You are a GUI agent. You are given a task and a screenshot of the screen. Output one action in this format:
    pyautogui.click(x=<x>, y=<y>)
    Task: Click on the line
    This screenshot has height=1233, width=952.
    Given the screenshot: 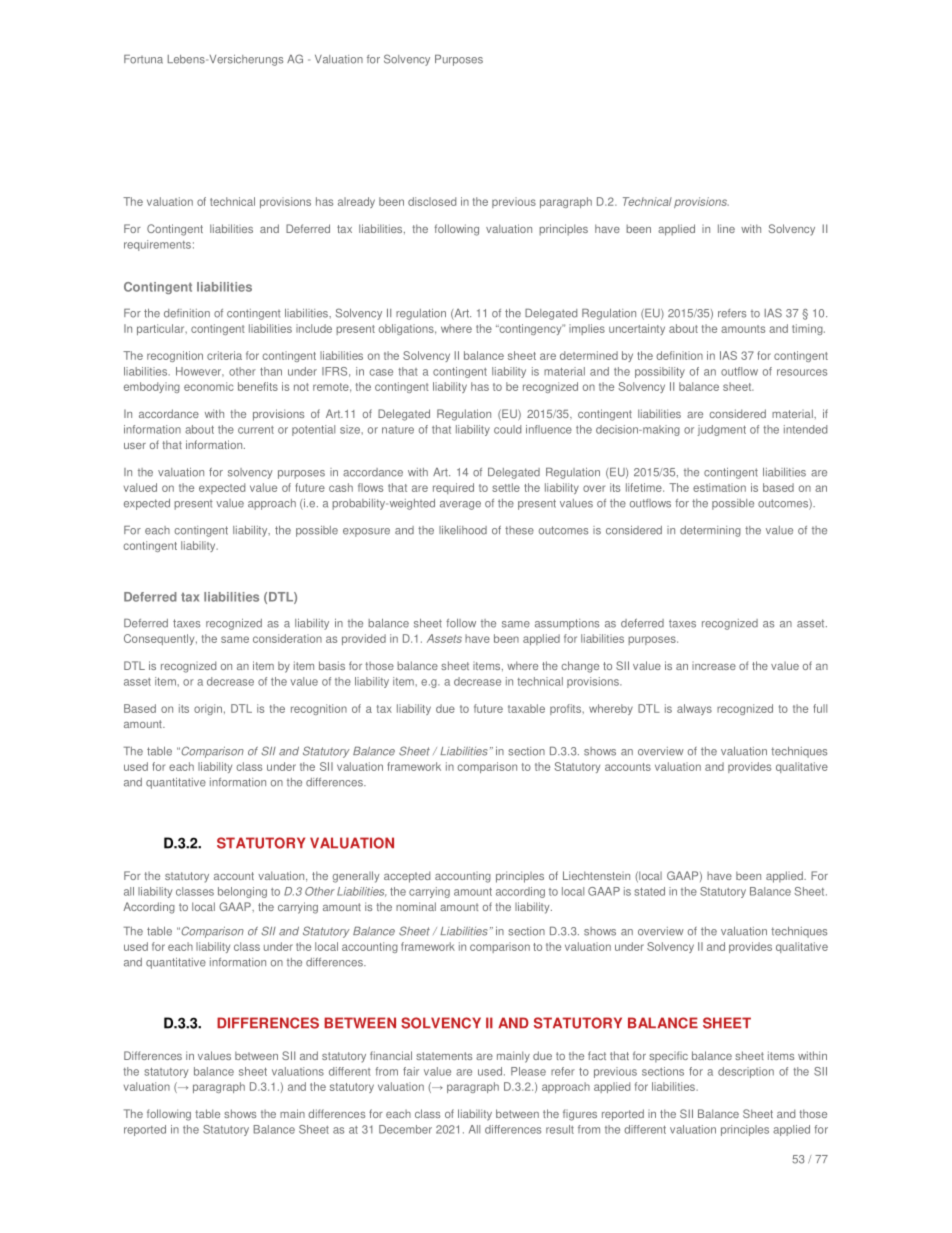 What is the action you would take?
    pyautogui.click(x=726, y=228)
